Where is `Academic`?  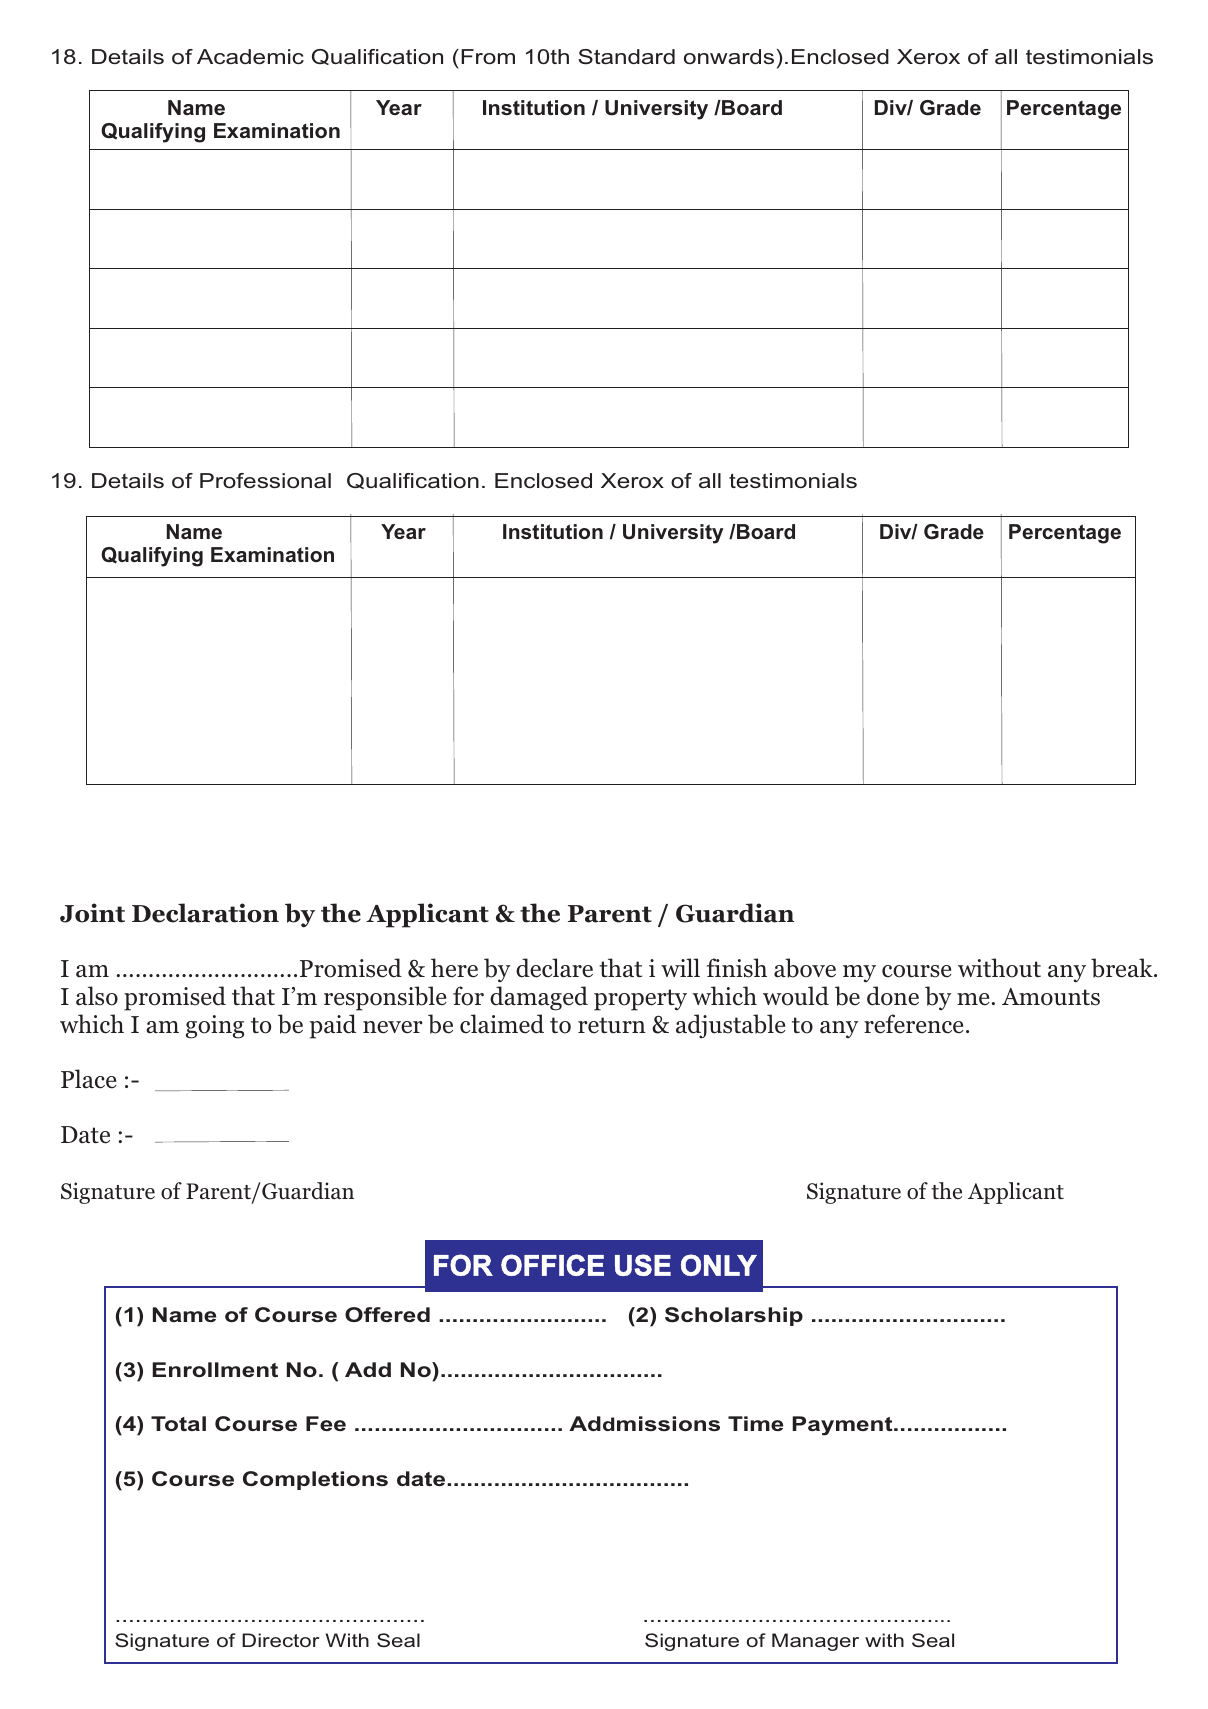
Academic is located at coordinates (250, 56).
